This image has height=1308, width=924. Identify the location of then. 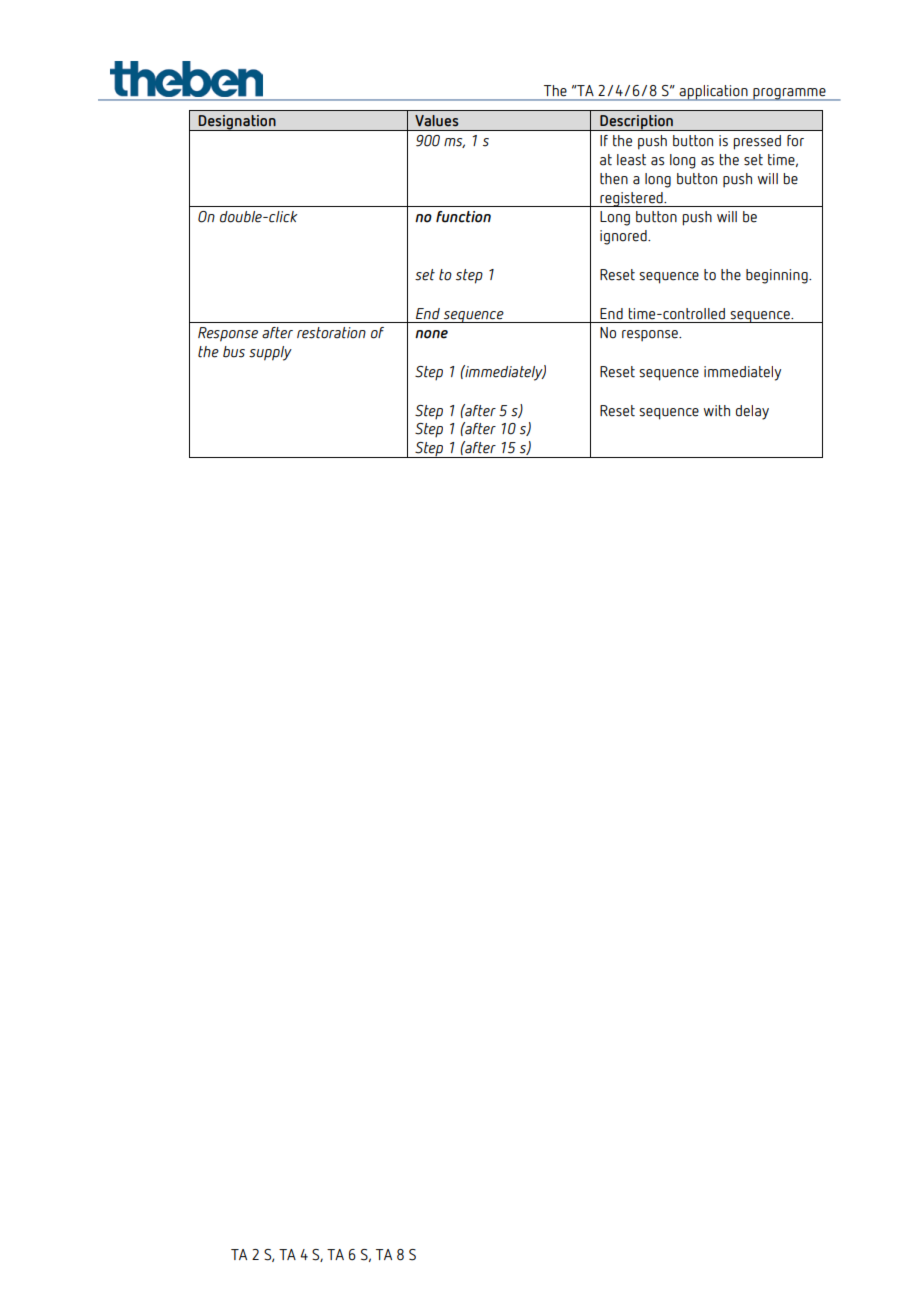
(614, 179).
